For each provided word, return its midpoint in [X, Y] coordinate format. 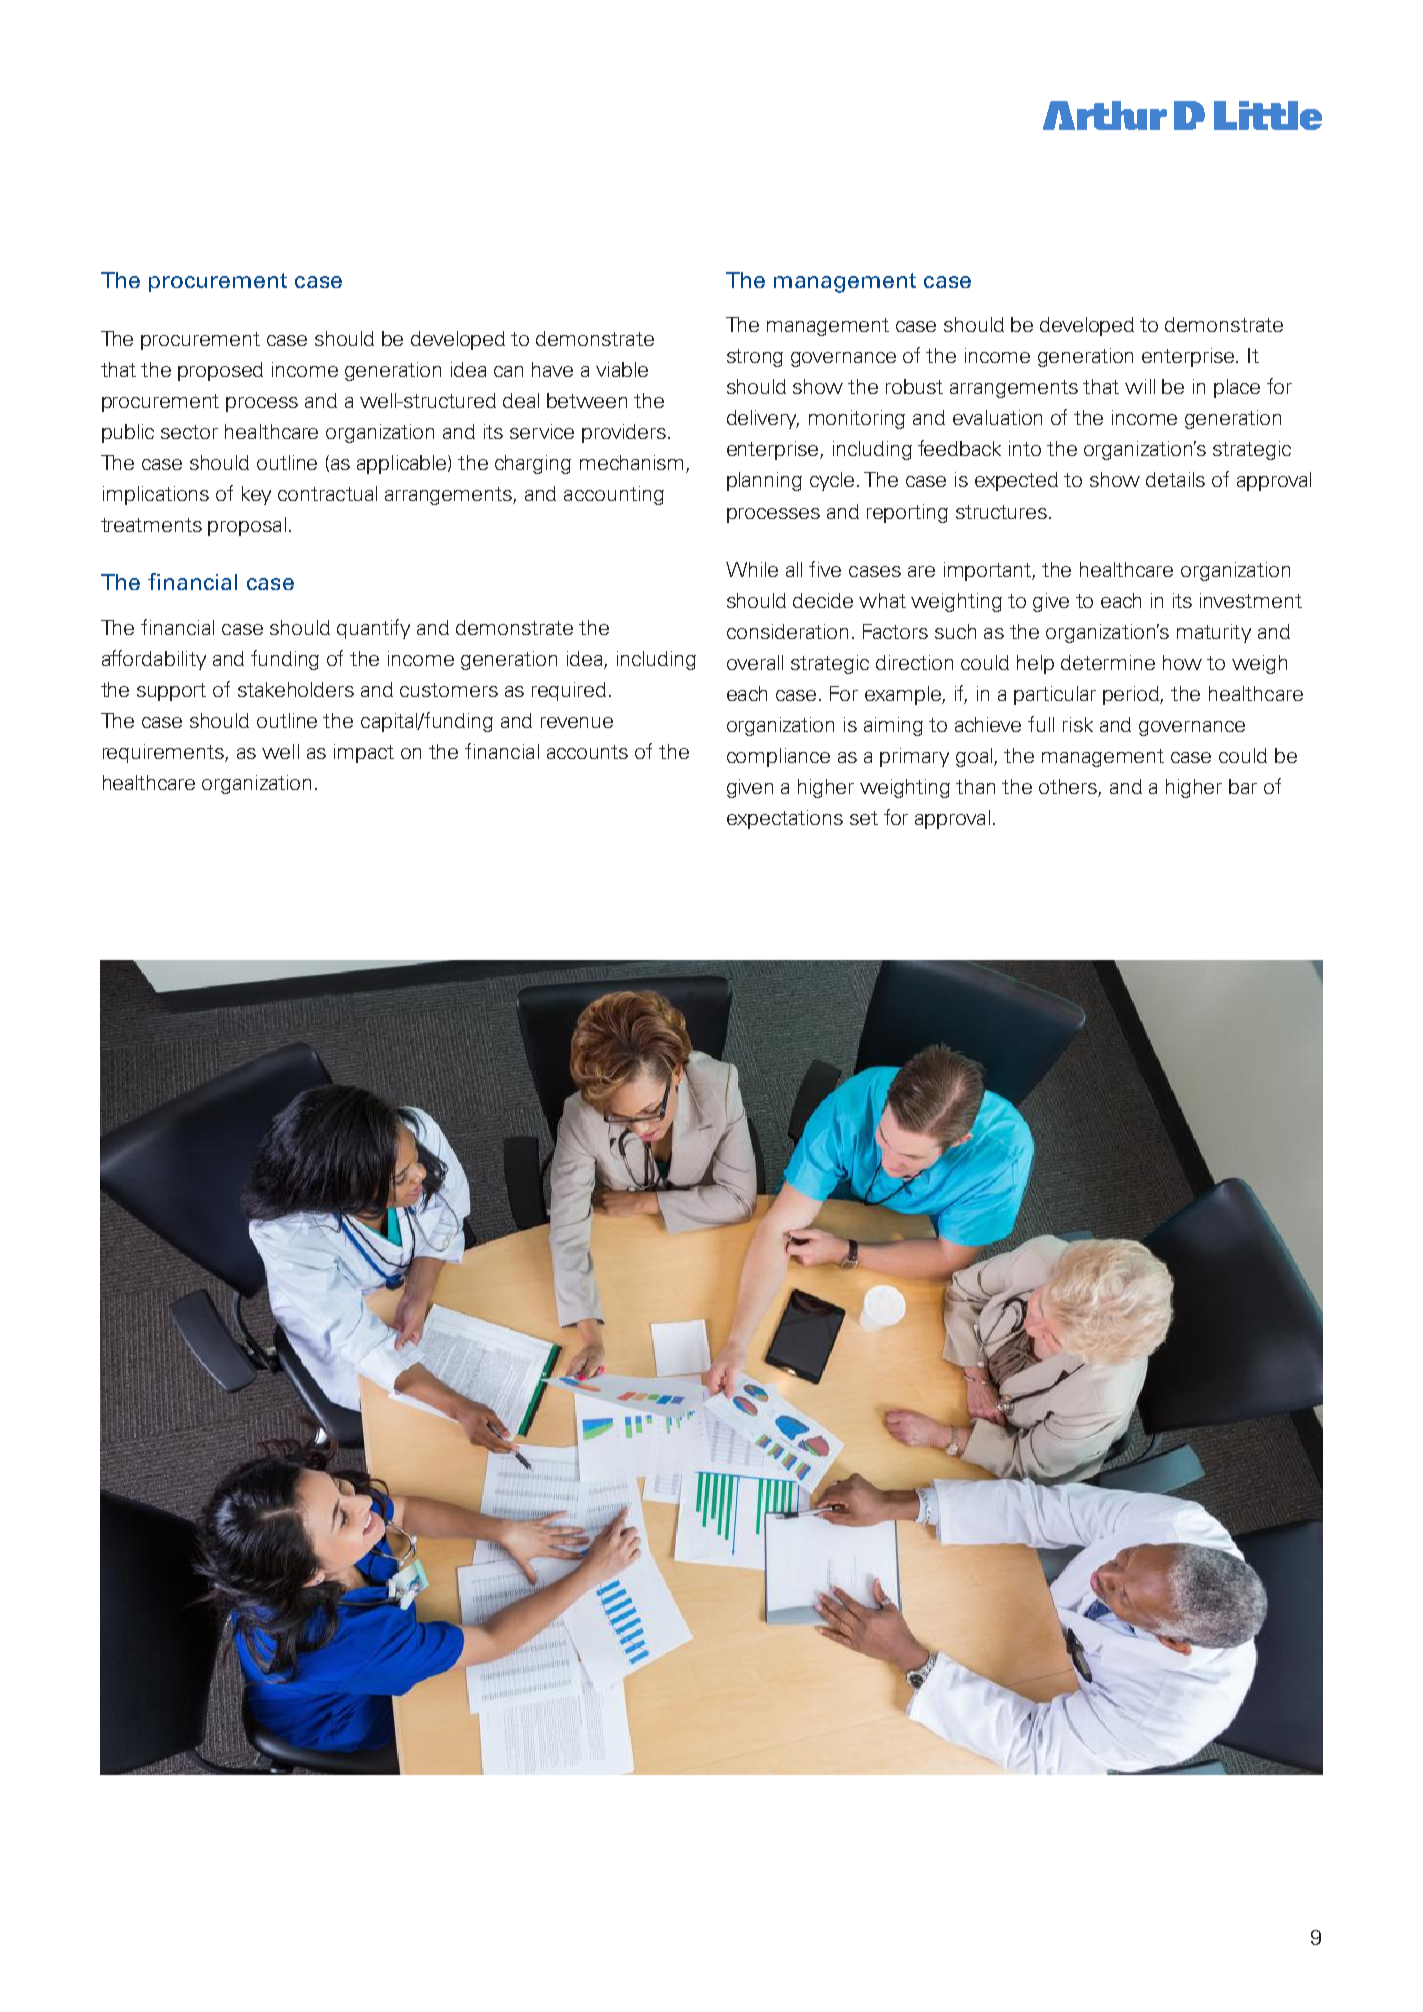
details [1175, 479]
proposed [220, 371]
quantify [373, 629]
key [256, 495]
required [569, 691]
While [752, 569]
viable [622, 369]
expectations [785, 819]
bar [1243, 786]
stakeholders [296, 689]
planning [764, 481]
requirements [164, 753]
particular [1055, 695]
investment [1251, 600]
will [1140, 386]
